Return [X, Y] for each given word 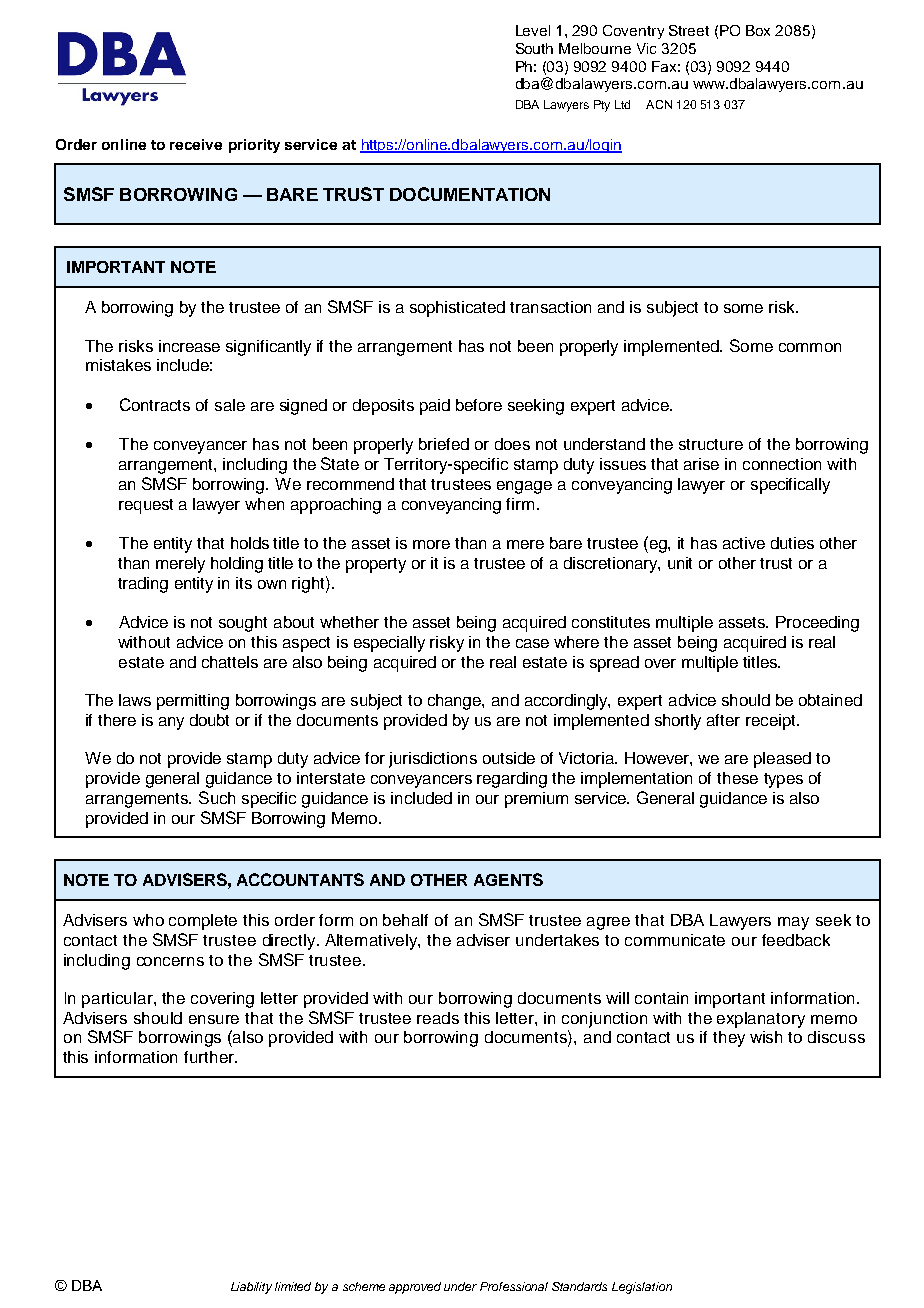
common [810, 347]
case [532, 643]
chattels [230, 662]
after [723, 720]
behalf [405, 920]
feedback [796, 940]
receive [196, 144]
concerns [170, 961]
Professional [514, 1286]
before [479, 405]
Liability [251, 1288]
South [534, 48]
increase [189, 346]
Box [758, 30]
